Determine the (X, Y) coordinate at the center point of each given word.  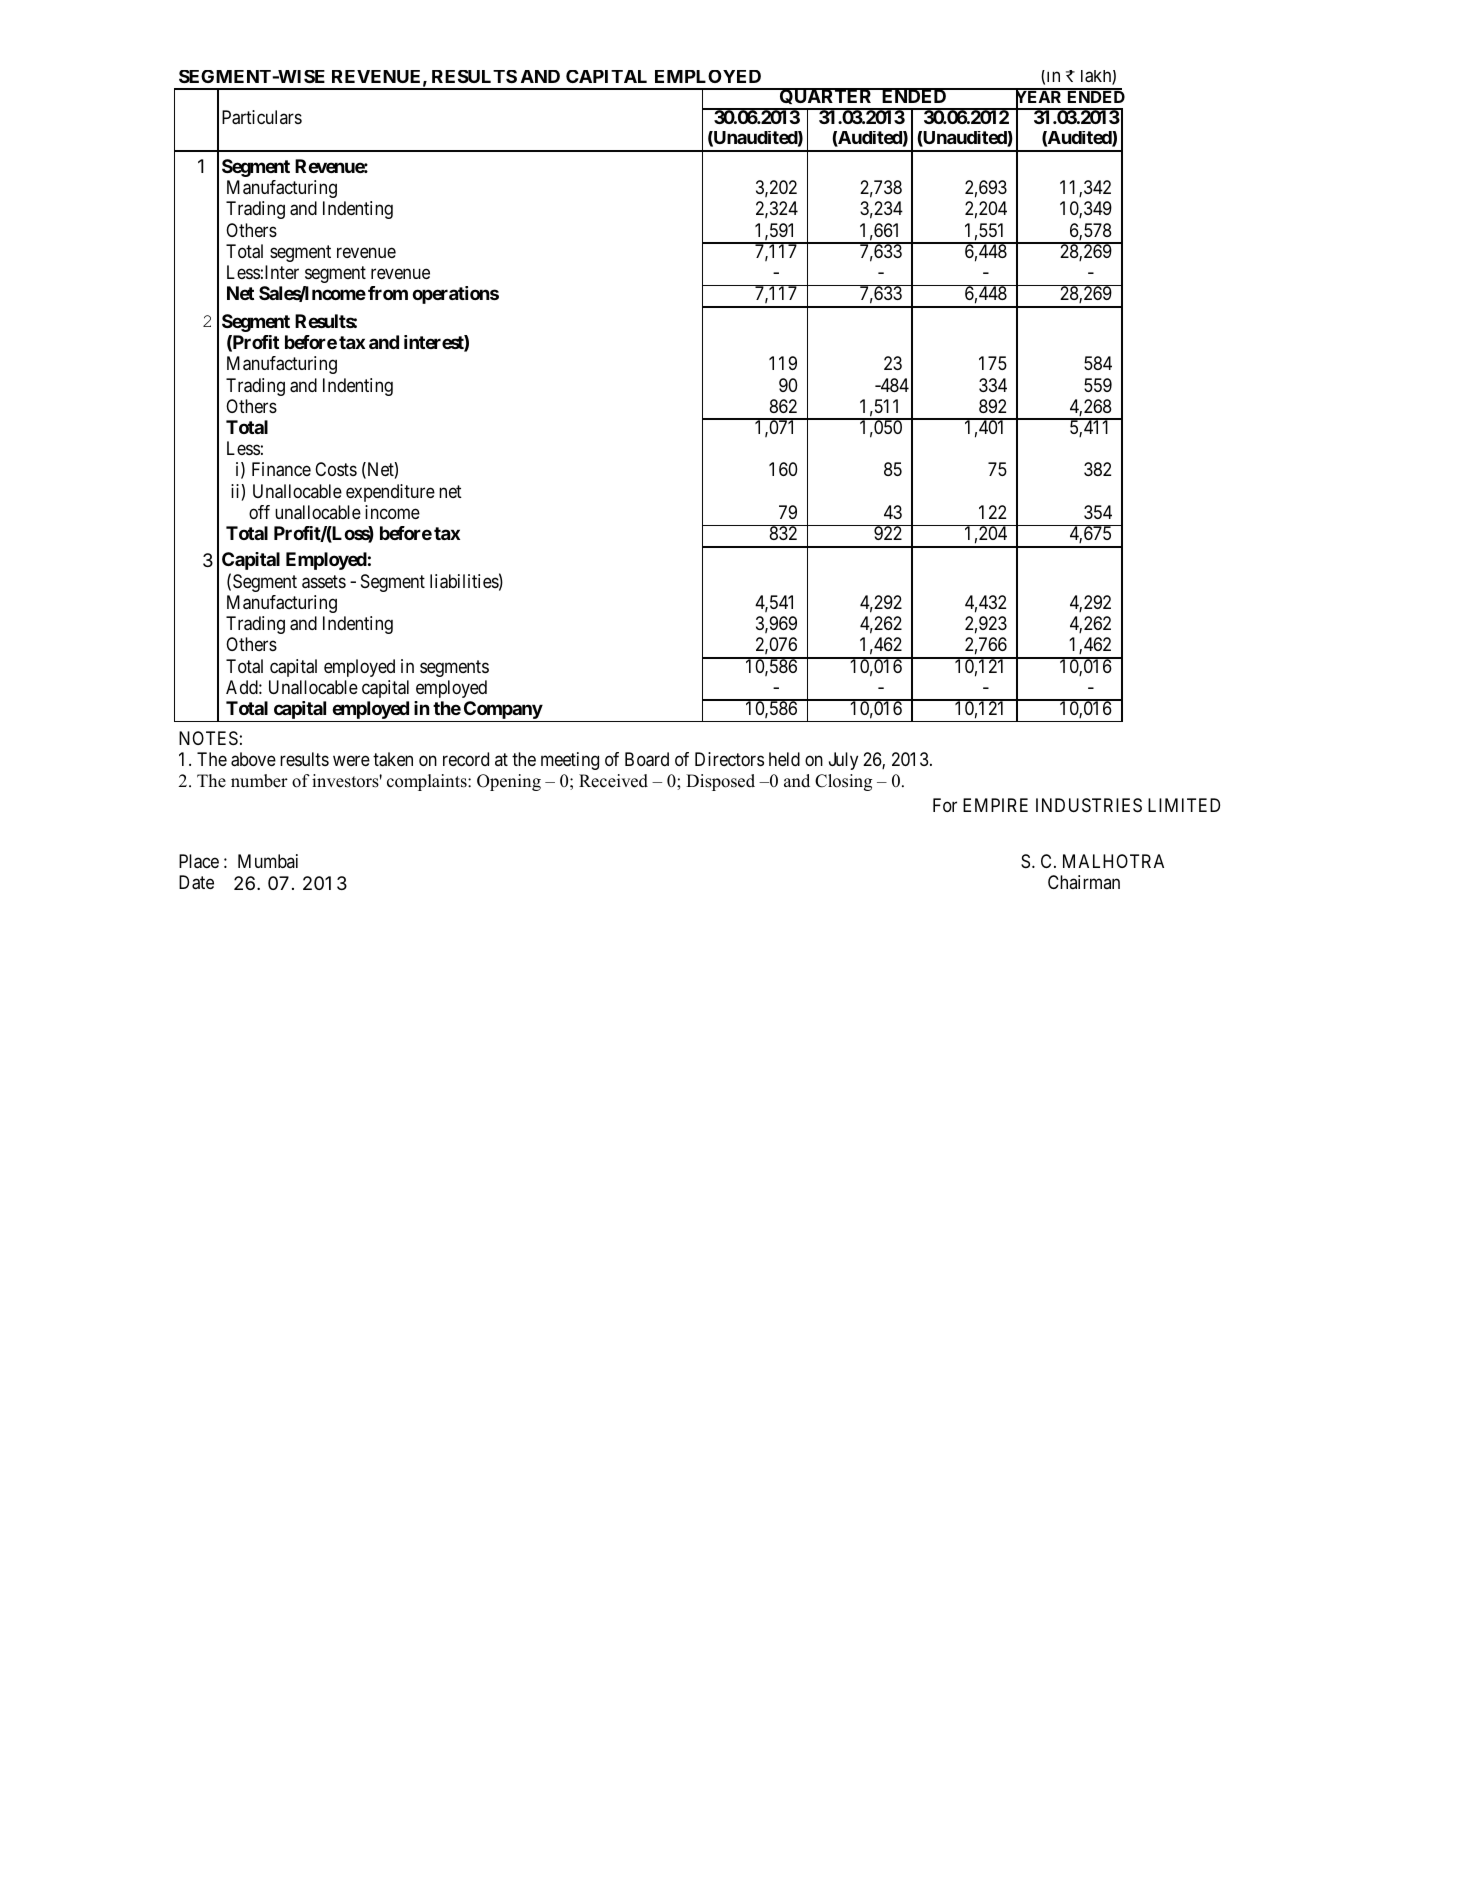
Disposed (720, 782)
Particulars (262, 117)
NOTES (208, 738)
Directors (729, 759)
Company (502, 711)
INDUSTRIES (1089, 805)
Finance (281, 469)
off (259, 512)
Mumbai (268, 861)
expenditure (390, 493)
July (843, 761)
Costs (336, 469)
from (388, 293)
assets (324, 582)
